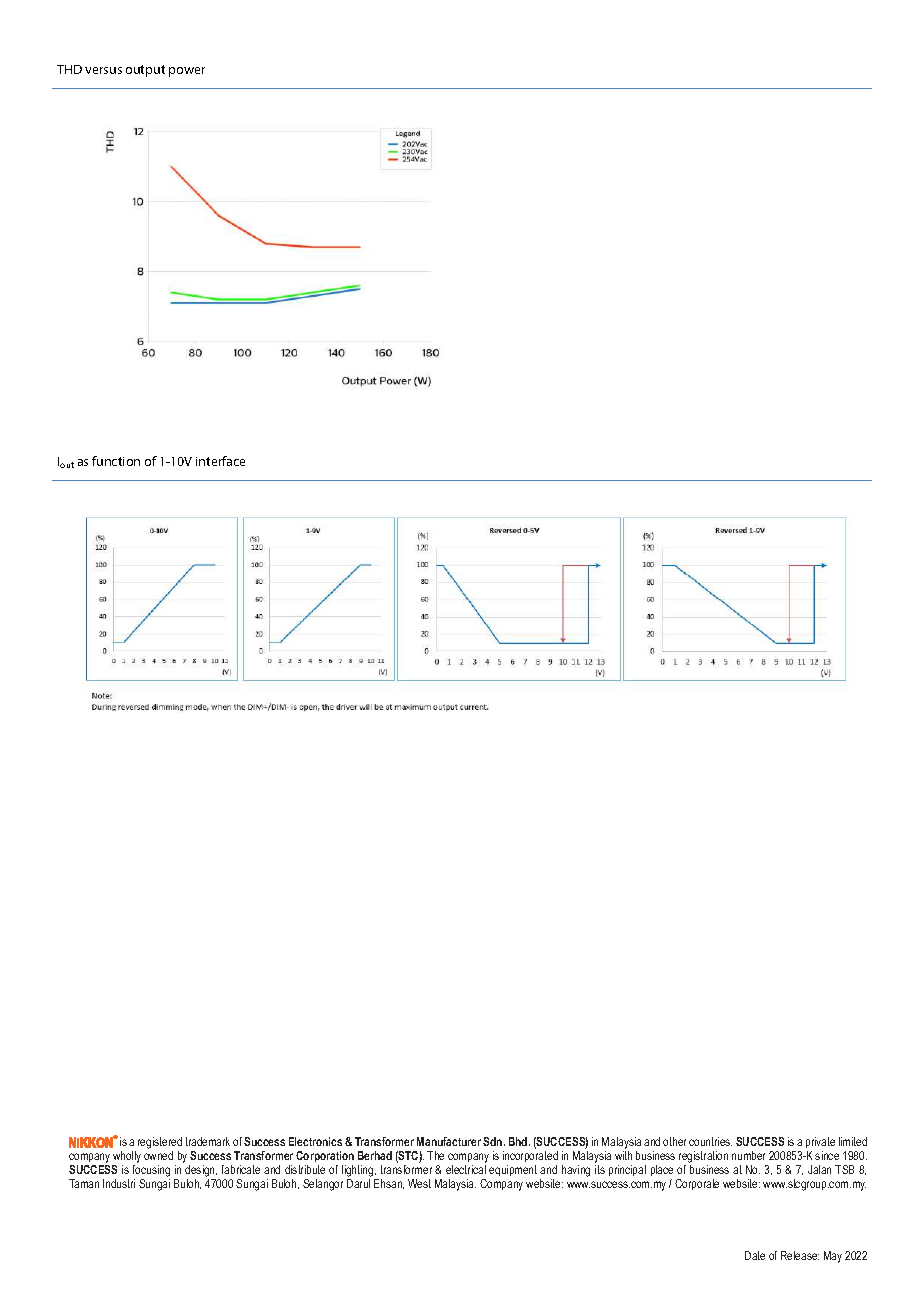  I want to click on versus, so click(103, 70).
